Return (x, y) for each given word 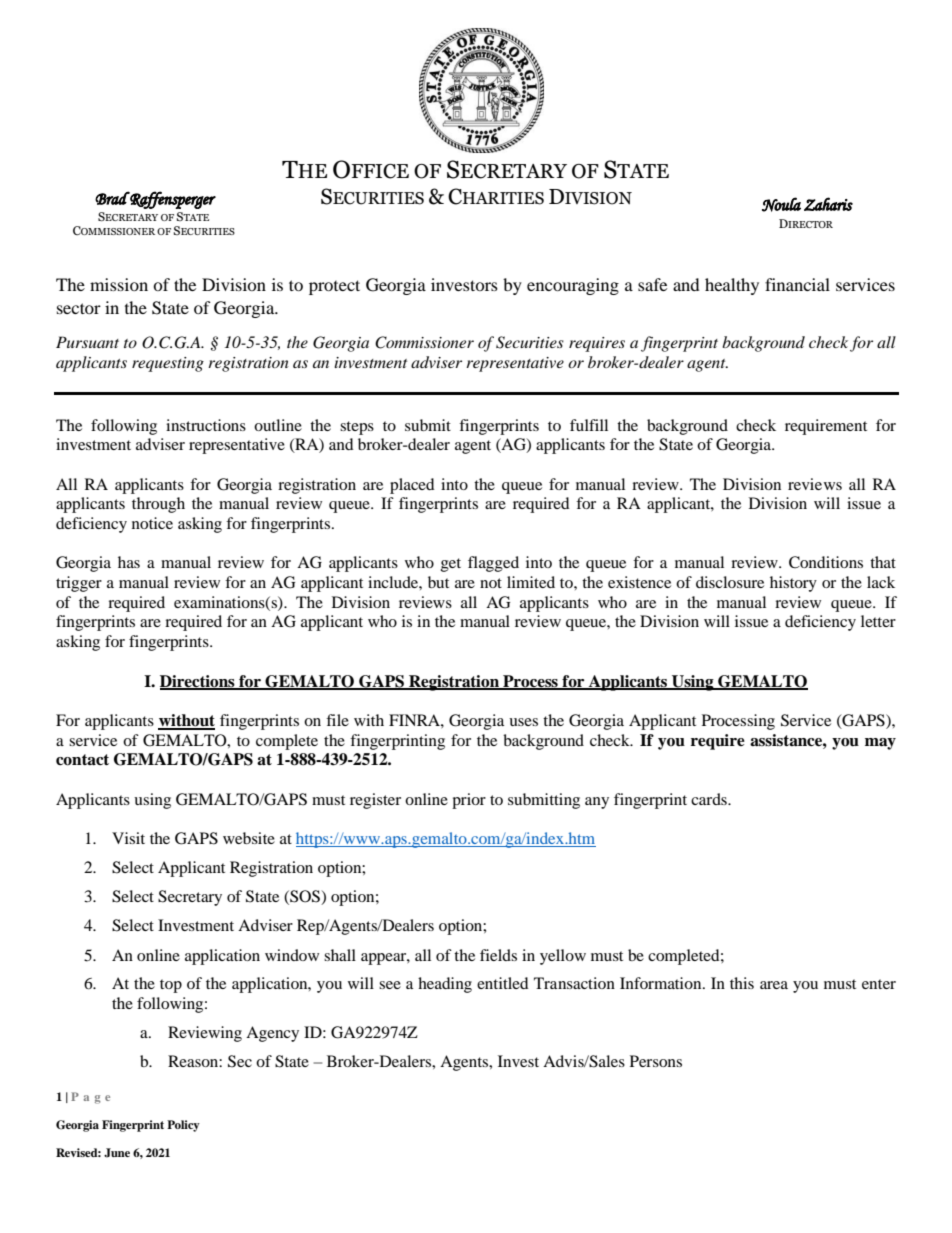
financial (797, 284)
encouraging (573, 286)
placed (412, 486)
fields (498, 955)
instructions (206, 425)
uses (523, 722)
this (742, 983)
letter (878, 621)
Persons (656, 1061)
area (774, 985)
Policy (183, 1126)
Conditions (826, 562)
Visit (128, 838)
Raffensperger (172, 200)
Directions (198, 682)
